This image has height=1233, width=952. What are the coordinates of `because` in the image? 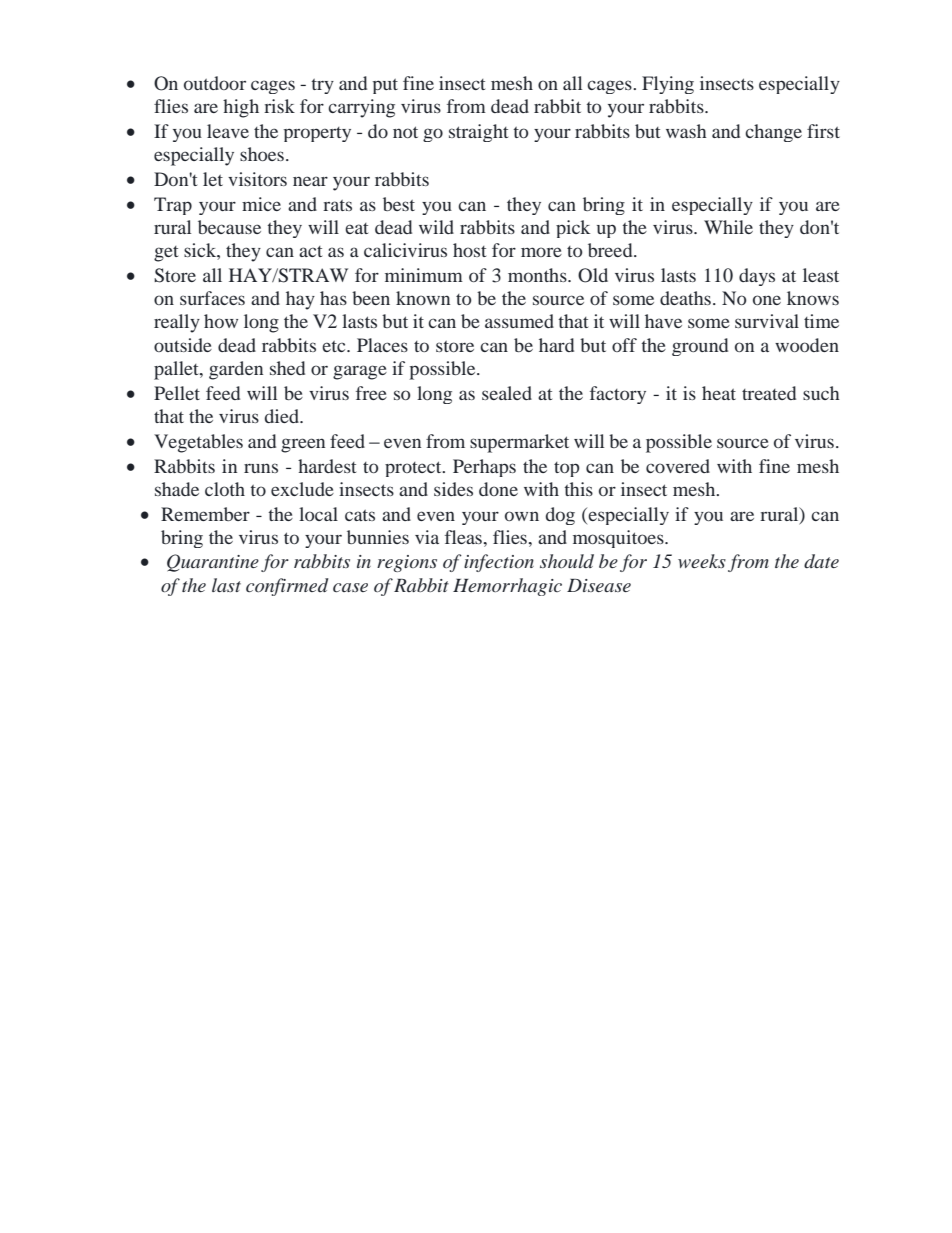 It's located at (229, 227).
